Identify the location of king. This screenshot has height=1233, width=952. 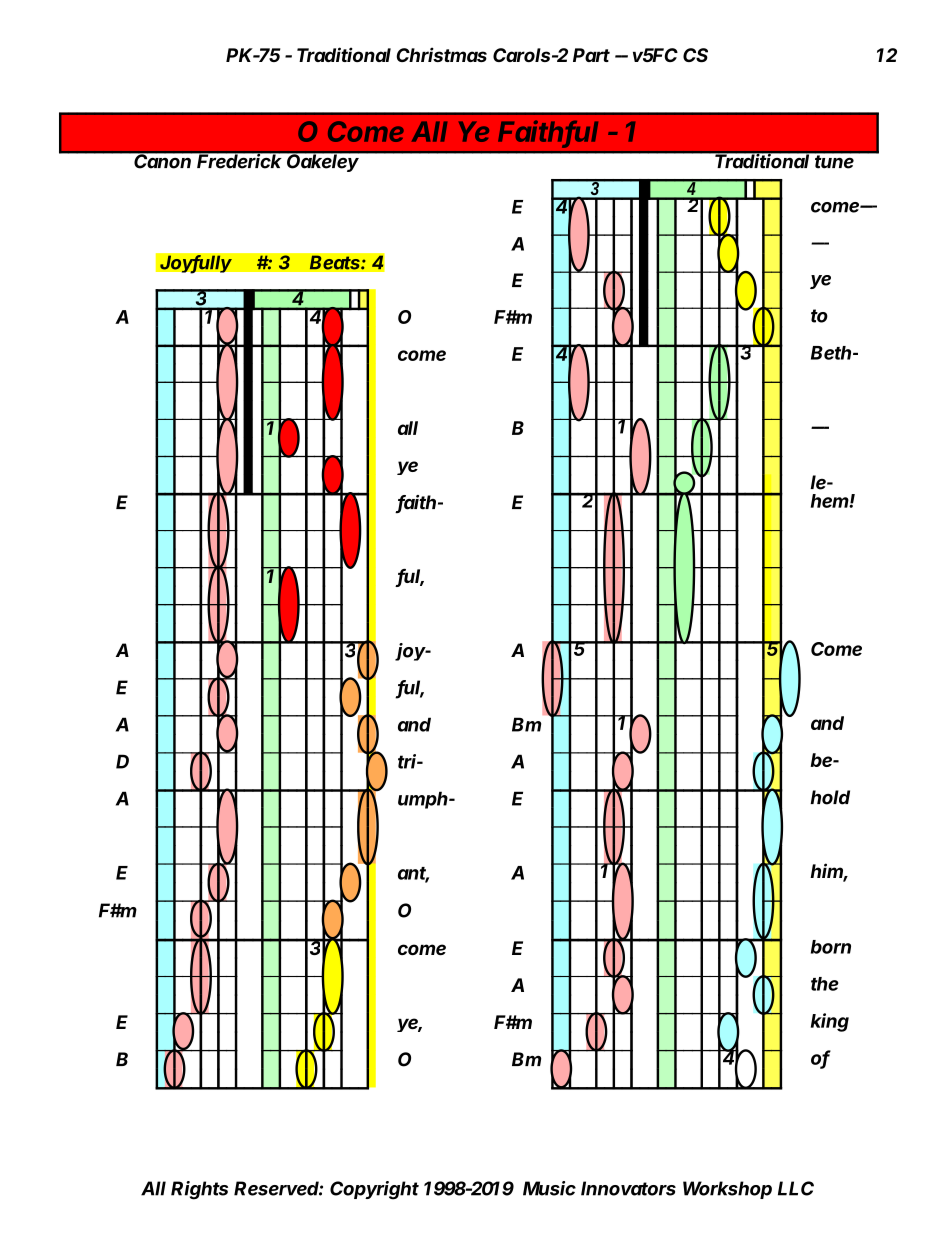
(830, 1022).
